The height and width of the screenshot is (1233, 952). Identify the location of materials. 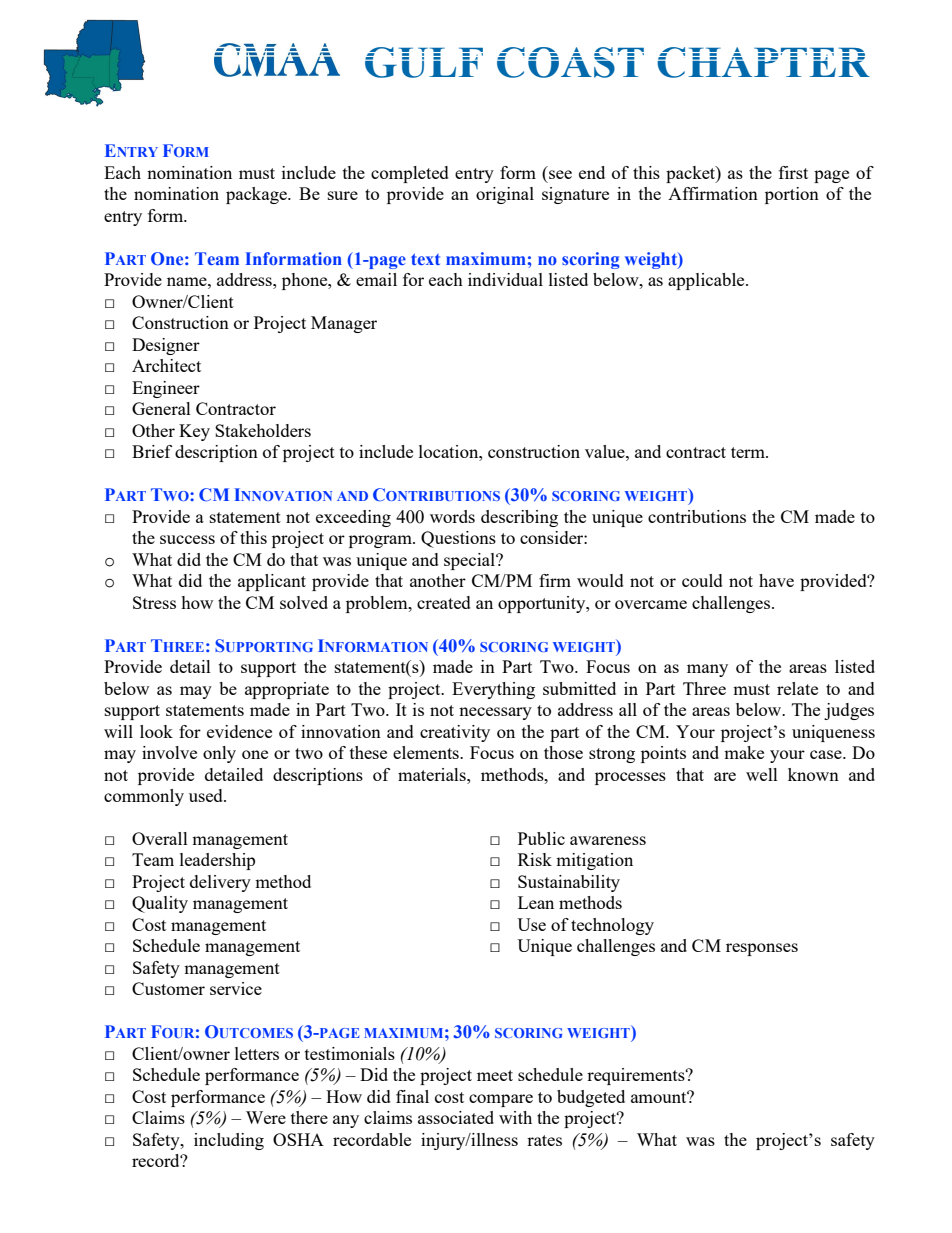
(433, 774).
